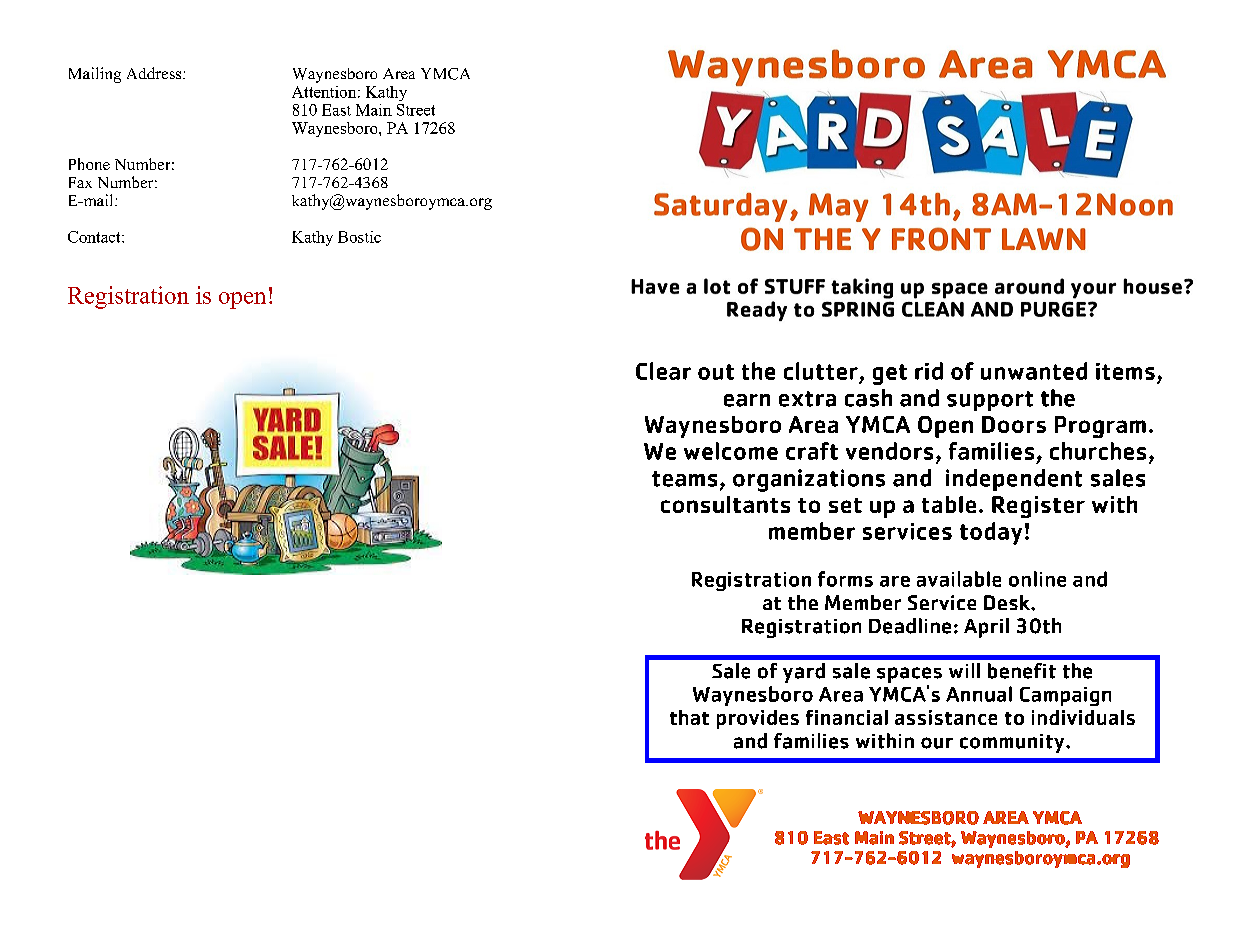  I want to click on online, so click(1037, 579).
